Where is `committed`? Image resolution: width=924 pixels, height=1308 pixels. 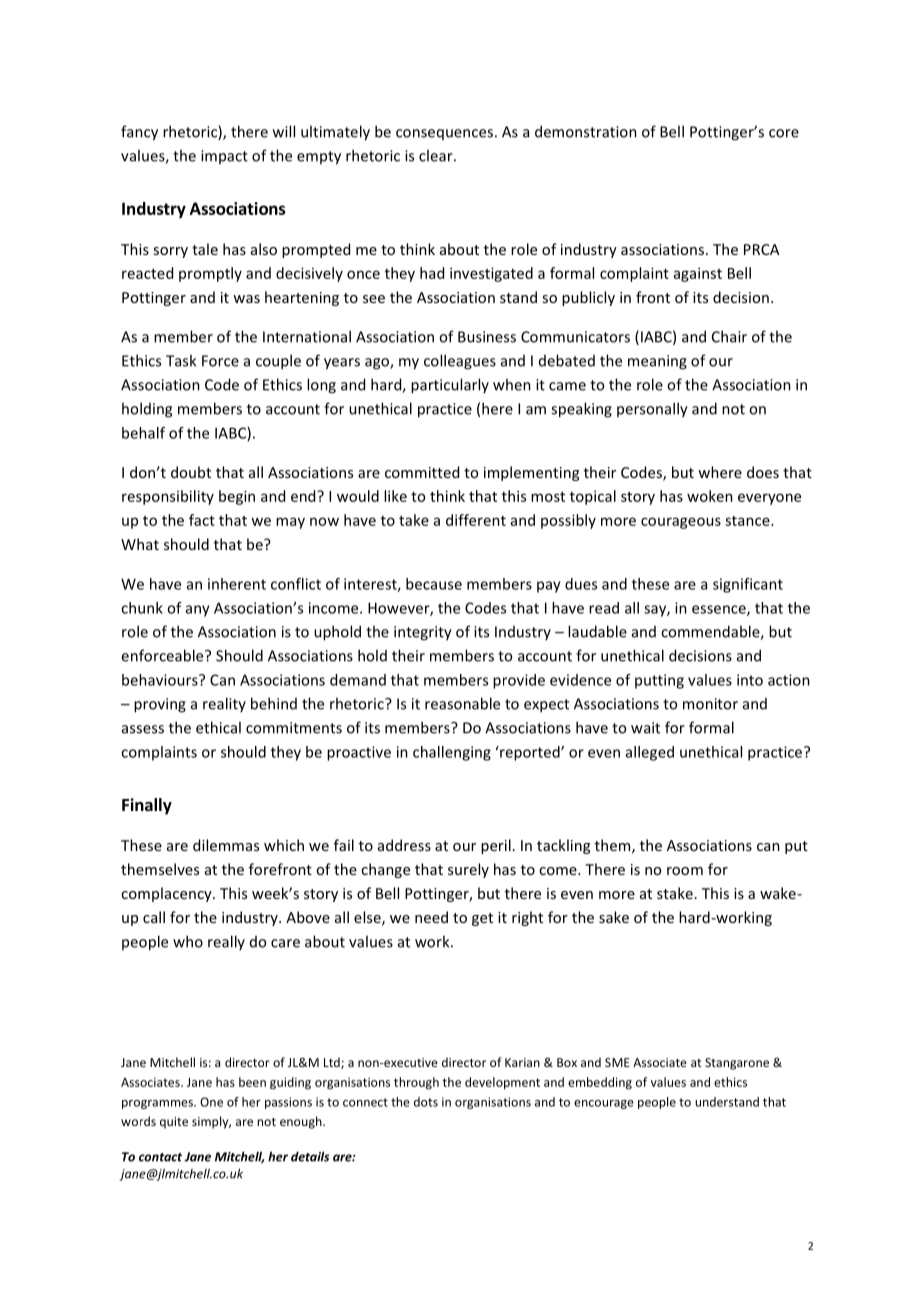 committed is located at coordinates (422, 472).
